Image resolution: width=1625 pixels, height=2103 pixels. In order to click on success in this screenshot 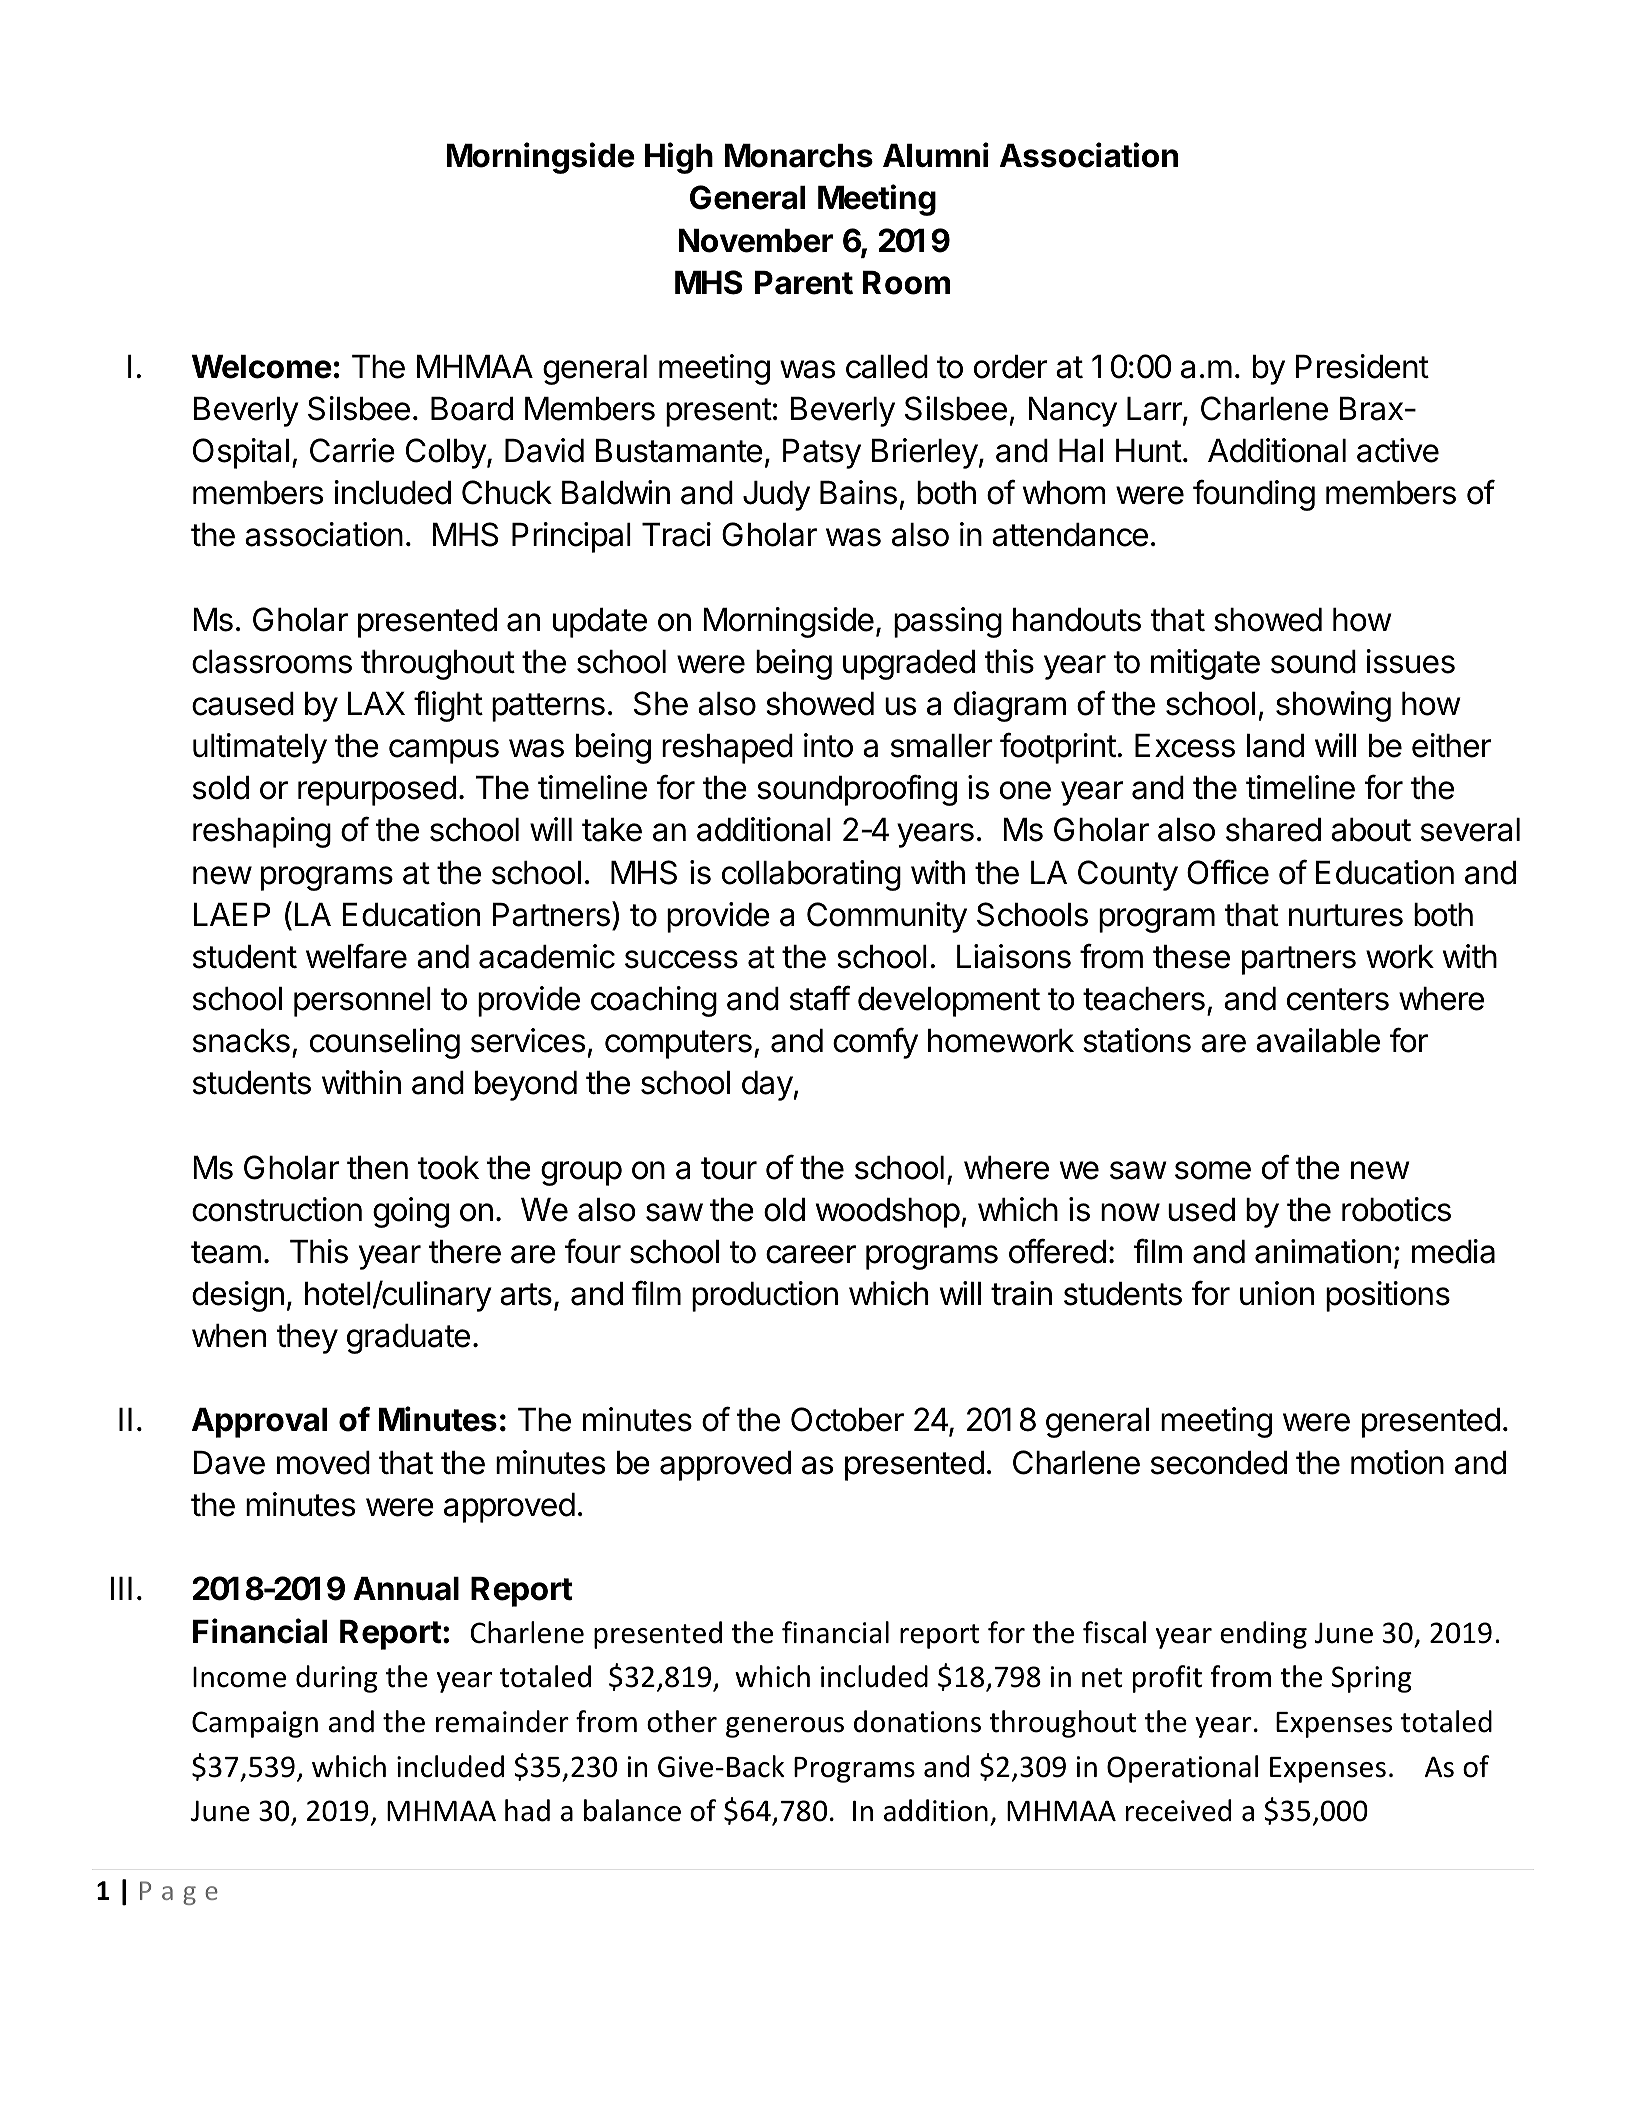, I will do `click(681, 959)`.
